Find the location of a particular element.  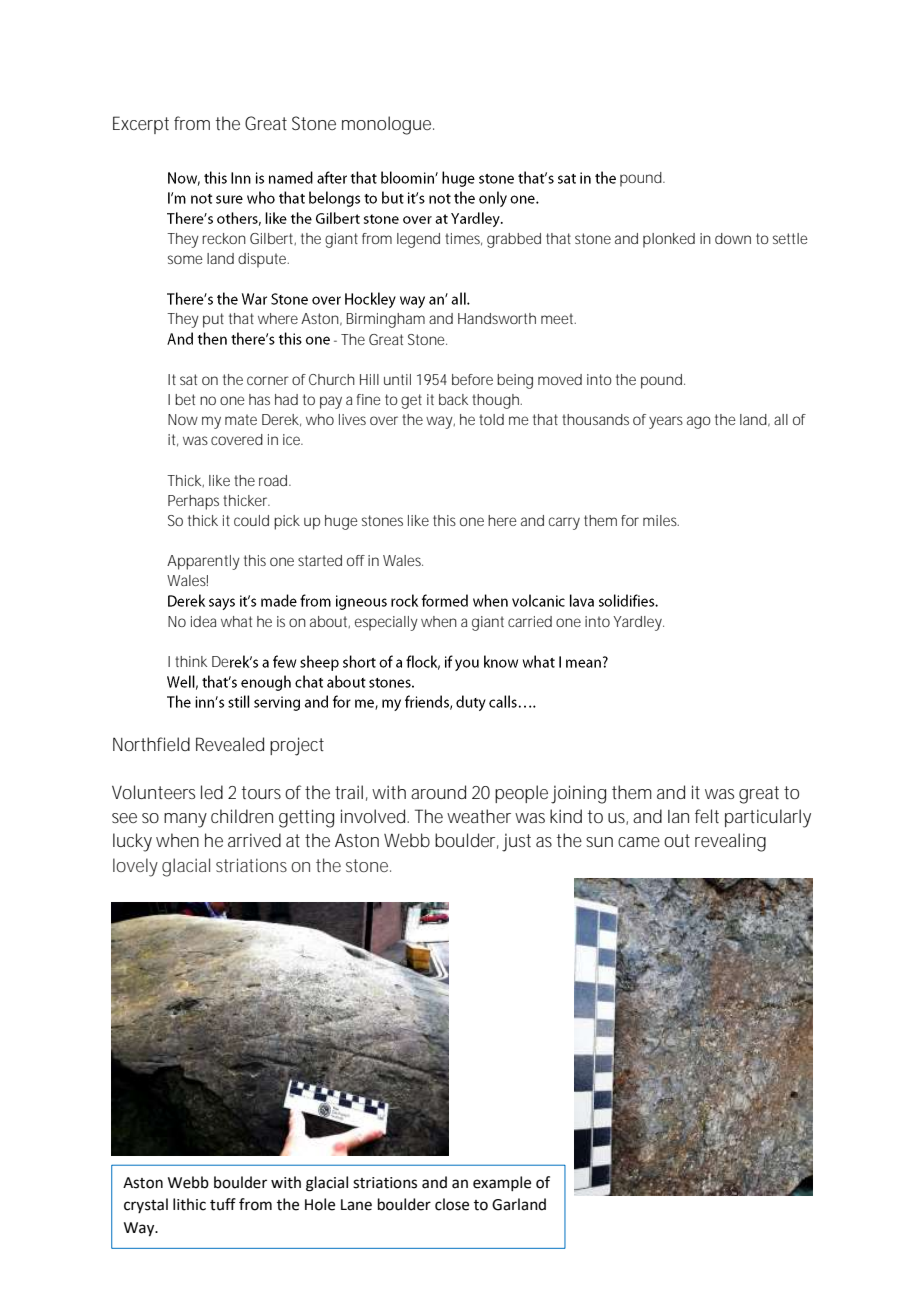

Excerpt is located at coordinates (141, 125).
